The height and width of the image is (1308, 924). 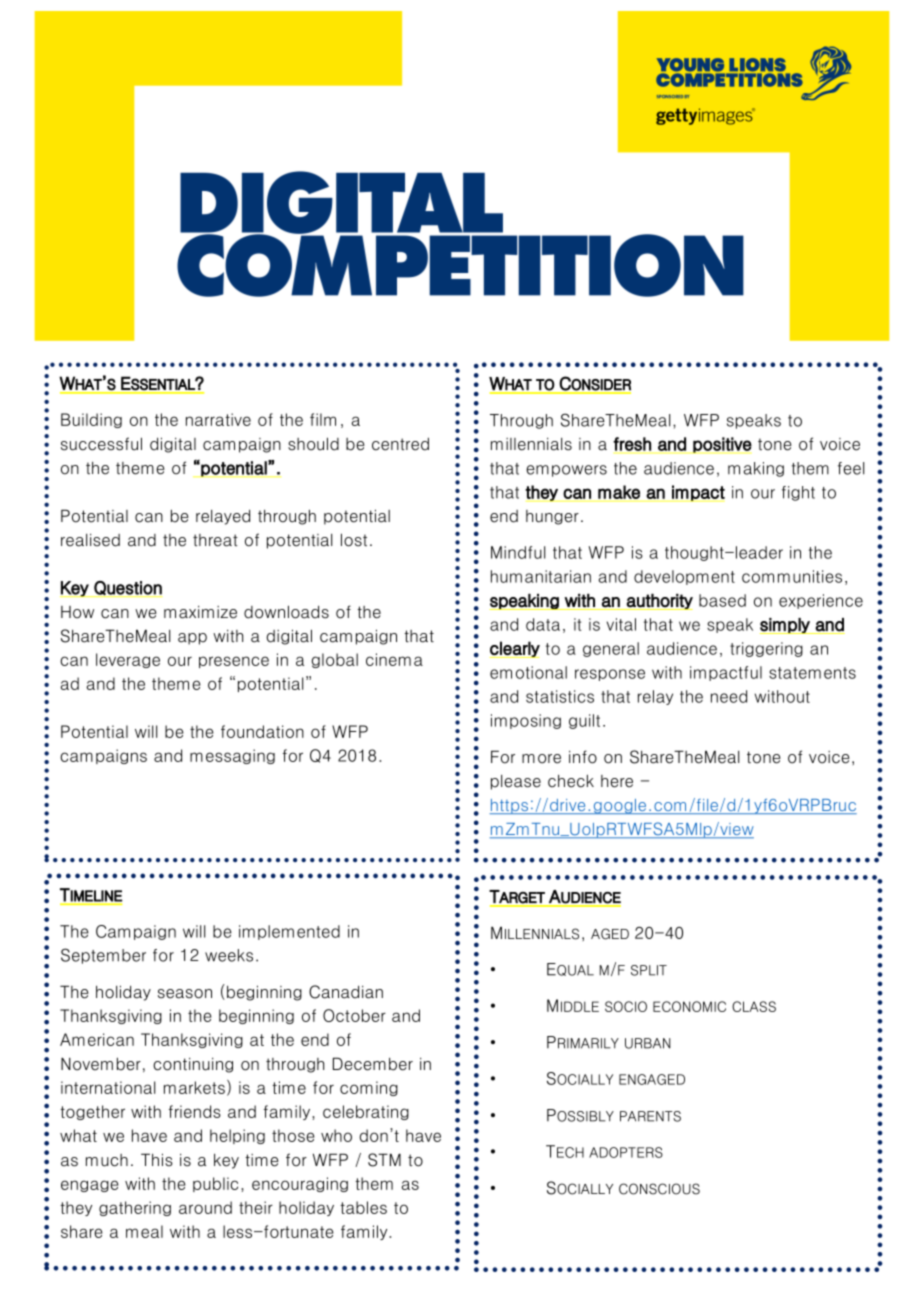 What do you see at coordinates (229, 955) in the image?
I see `weeks` at bounding box center [229, 955].
